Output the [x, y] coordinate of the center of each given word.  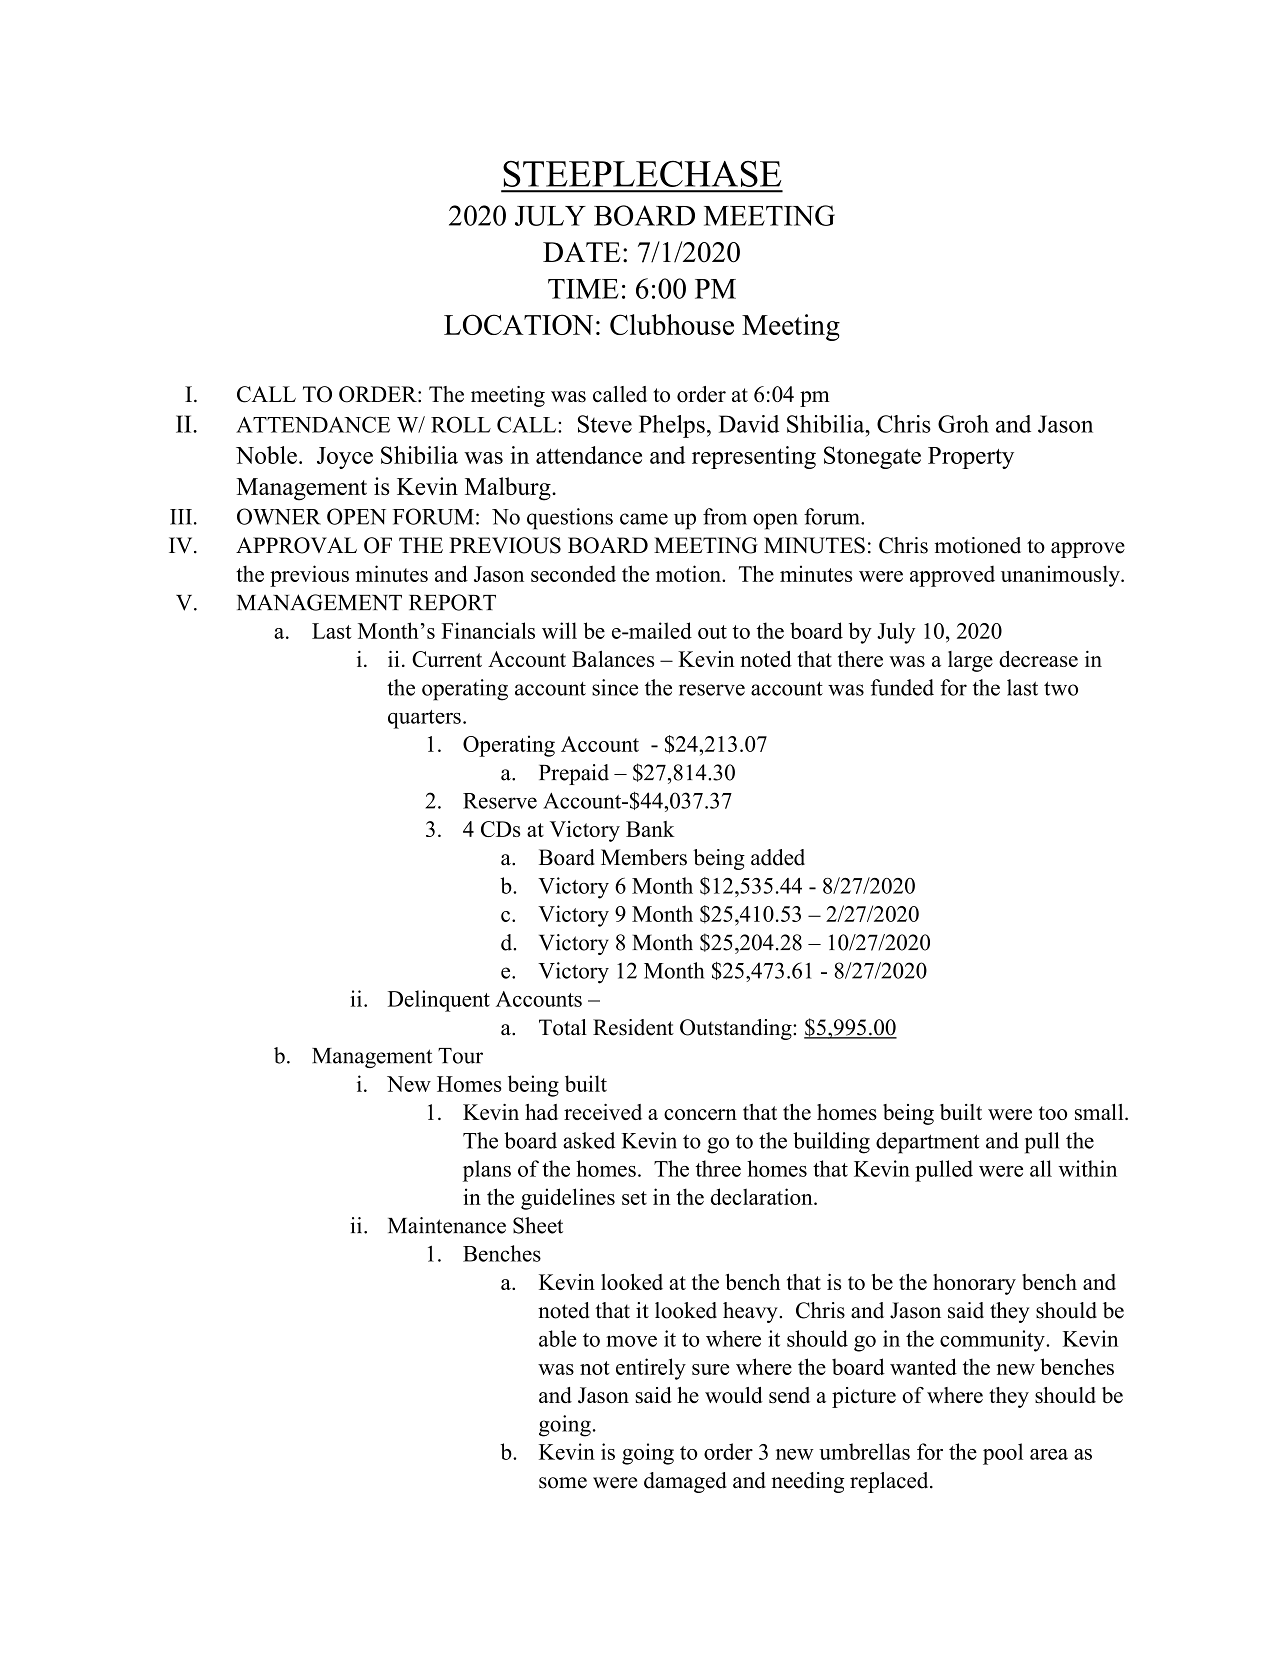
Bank [650, 829]
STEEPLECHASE [642, 174]
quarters [424, 719]
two [1061, 688]
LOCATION [518, 324]
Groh [963, 424]
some [563, 1483]
